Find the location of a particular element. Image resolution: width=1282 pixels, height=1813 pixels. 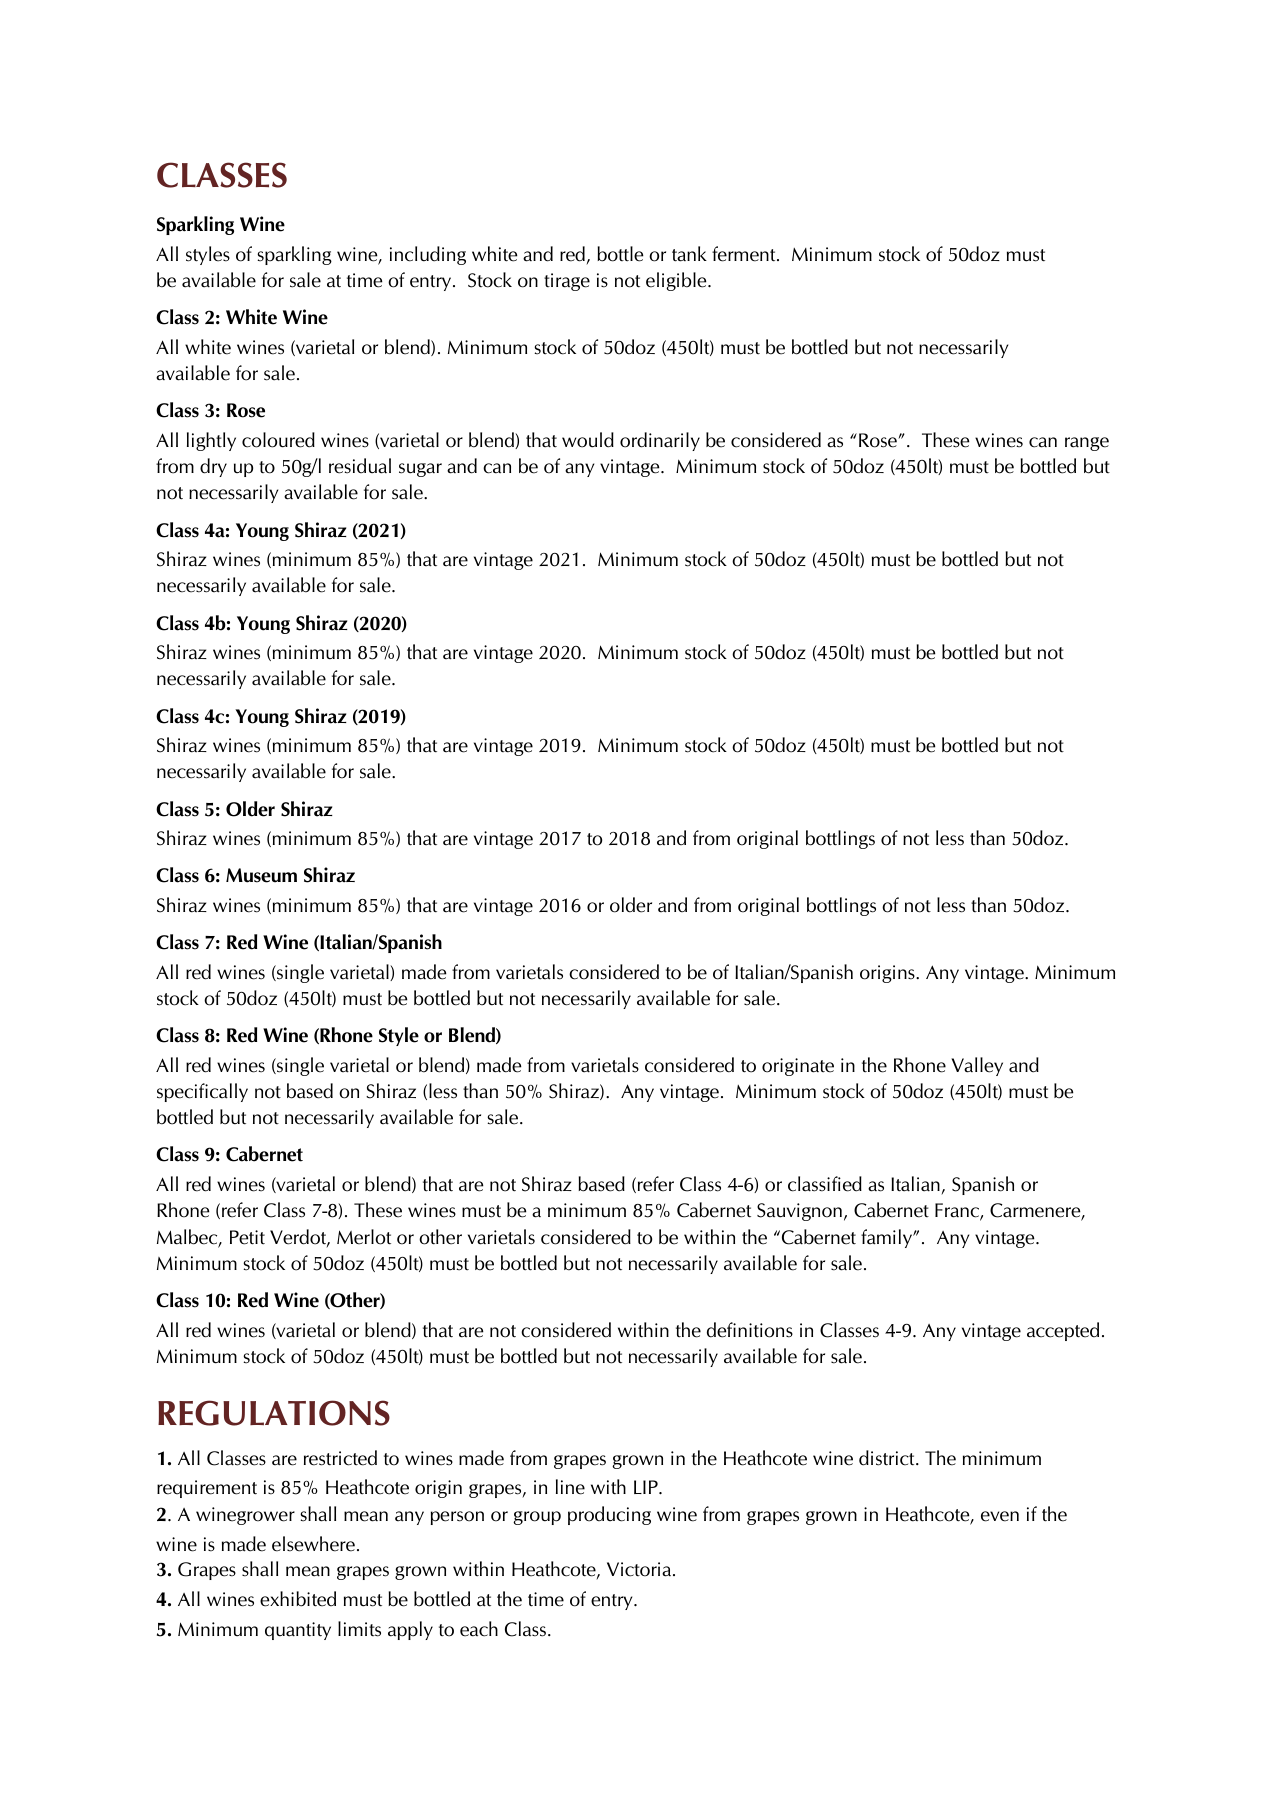

eligible is located at coordinates (677, 281).
